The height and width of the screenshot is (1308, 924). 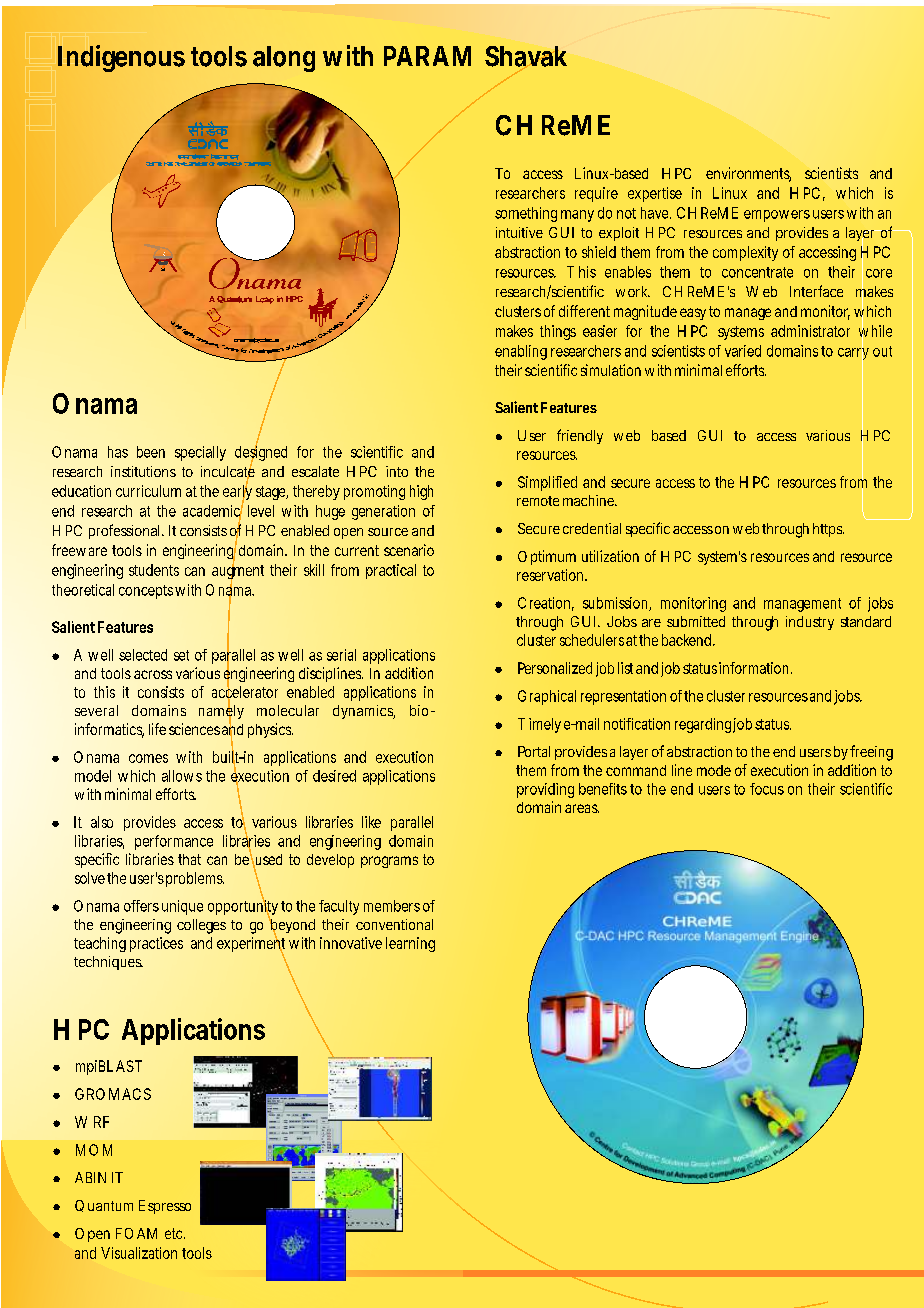 What do you see at coordinates (521, 352) in the screenshot?
I see `enabling` at bounding box center [521, 352].
